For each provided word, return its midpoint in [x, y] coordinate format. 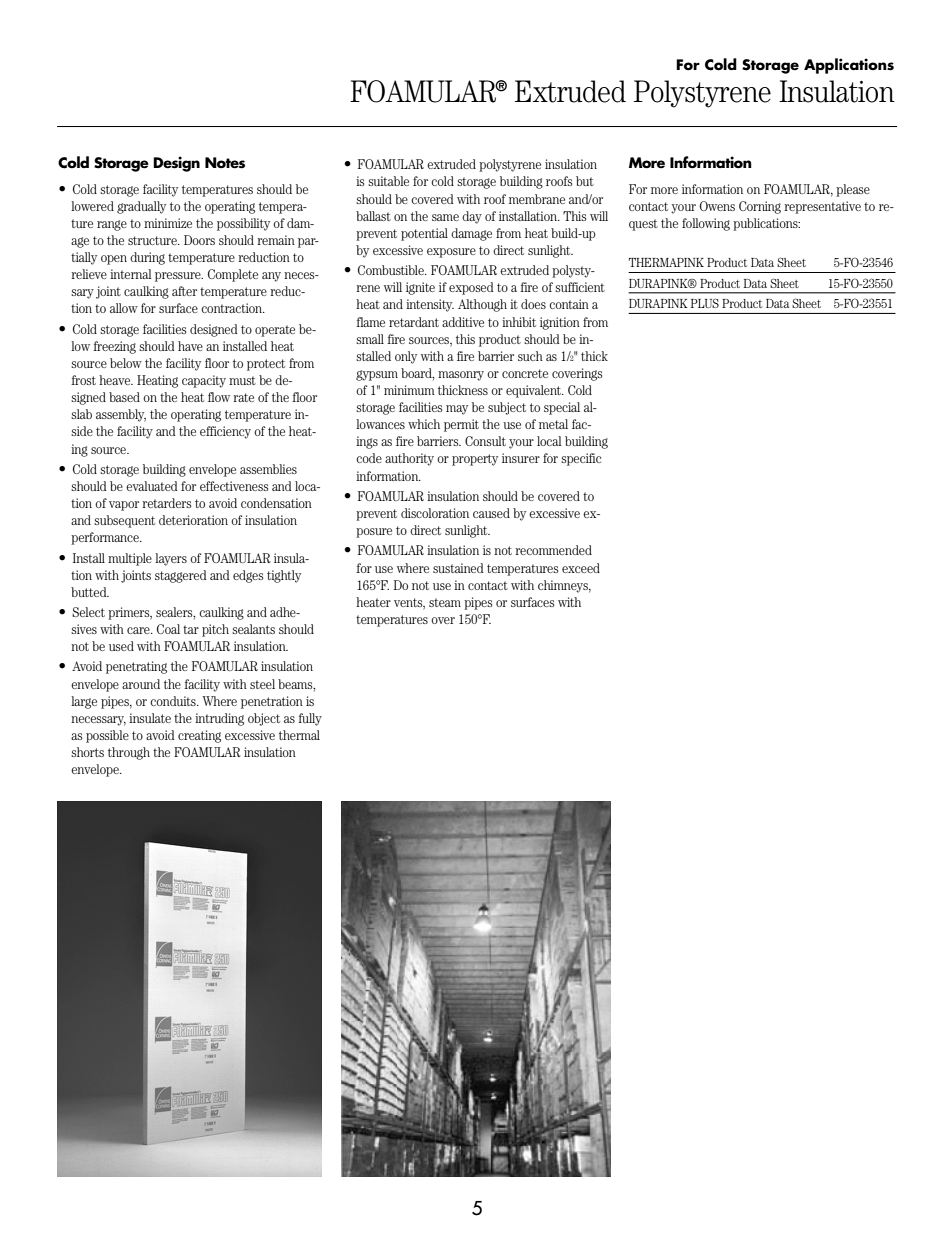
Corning [760, 207]
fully [310, 719]
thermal [299, 735]
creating [199, 736]
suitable [388, 181]
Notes [225, 163]
